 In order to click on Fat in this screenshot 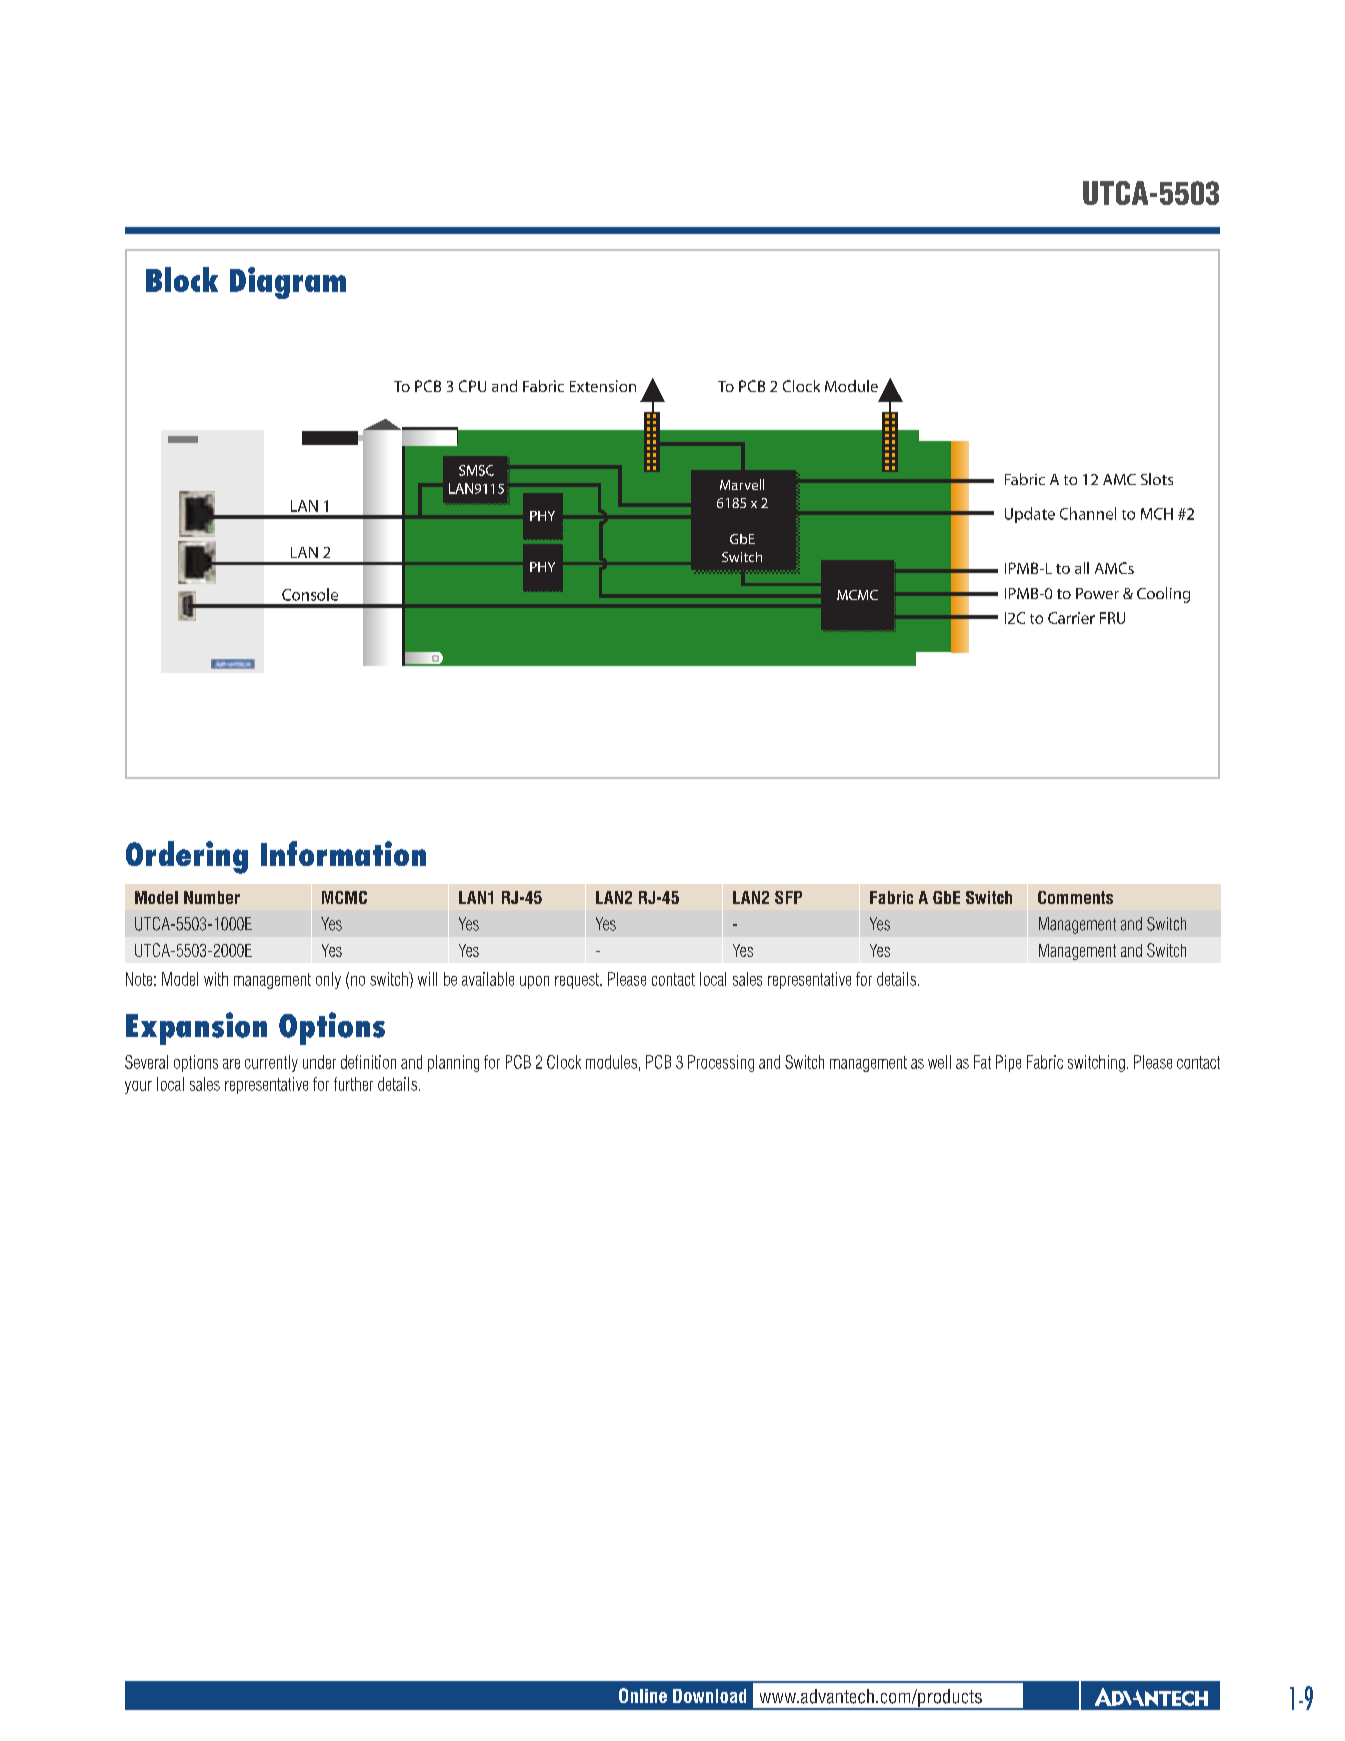, I will do `click(982, 1062)`.
